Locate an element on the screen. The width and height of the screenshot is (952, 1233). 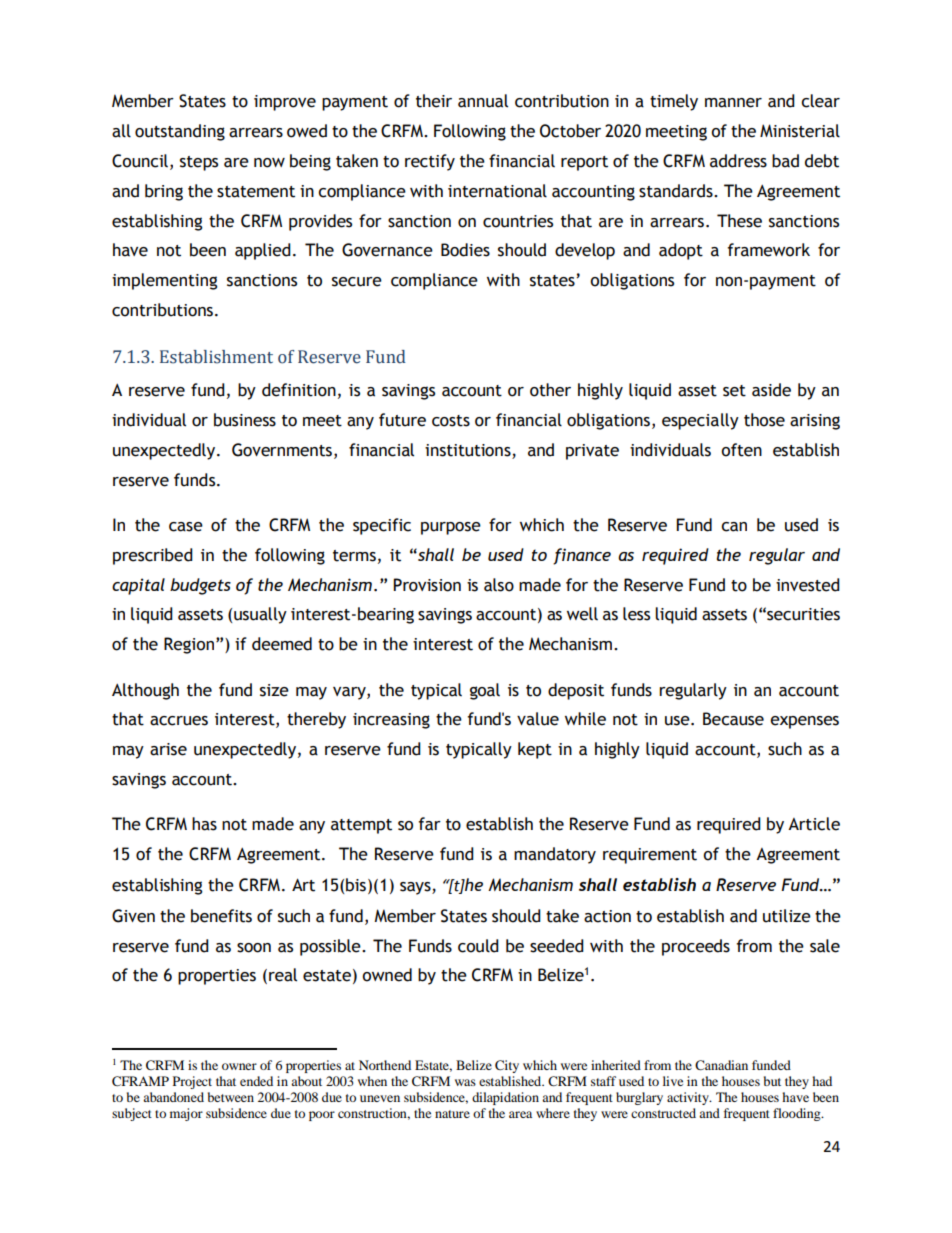
business is located at coordinates (245, 420).
